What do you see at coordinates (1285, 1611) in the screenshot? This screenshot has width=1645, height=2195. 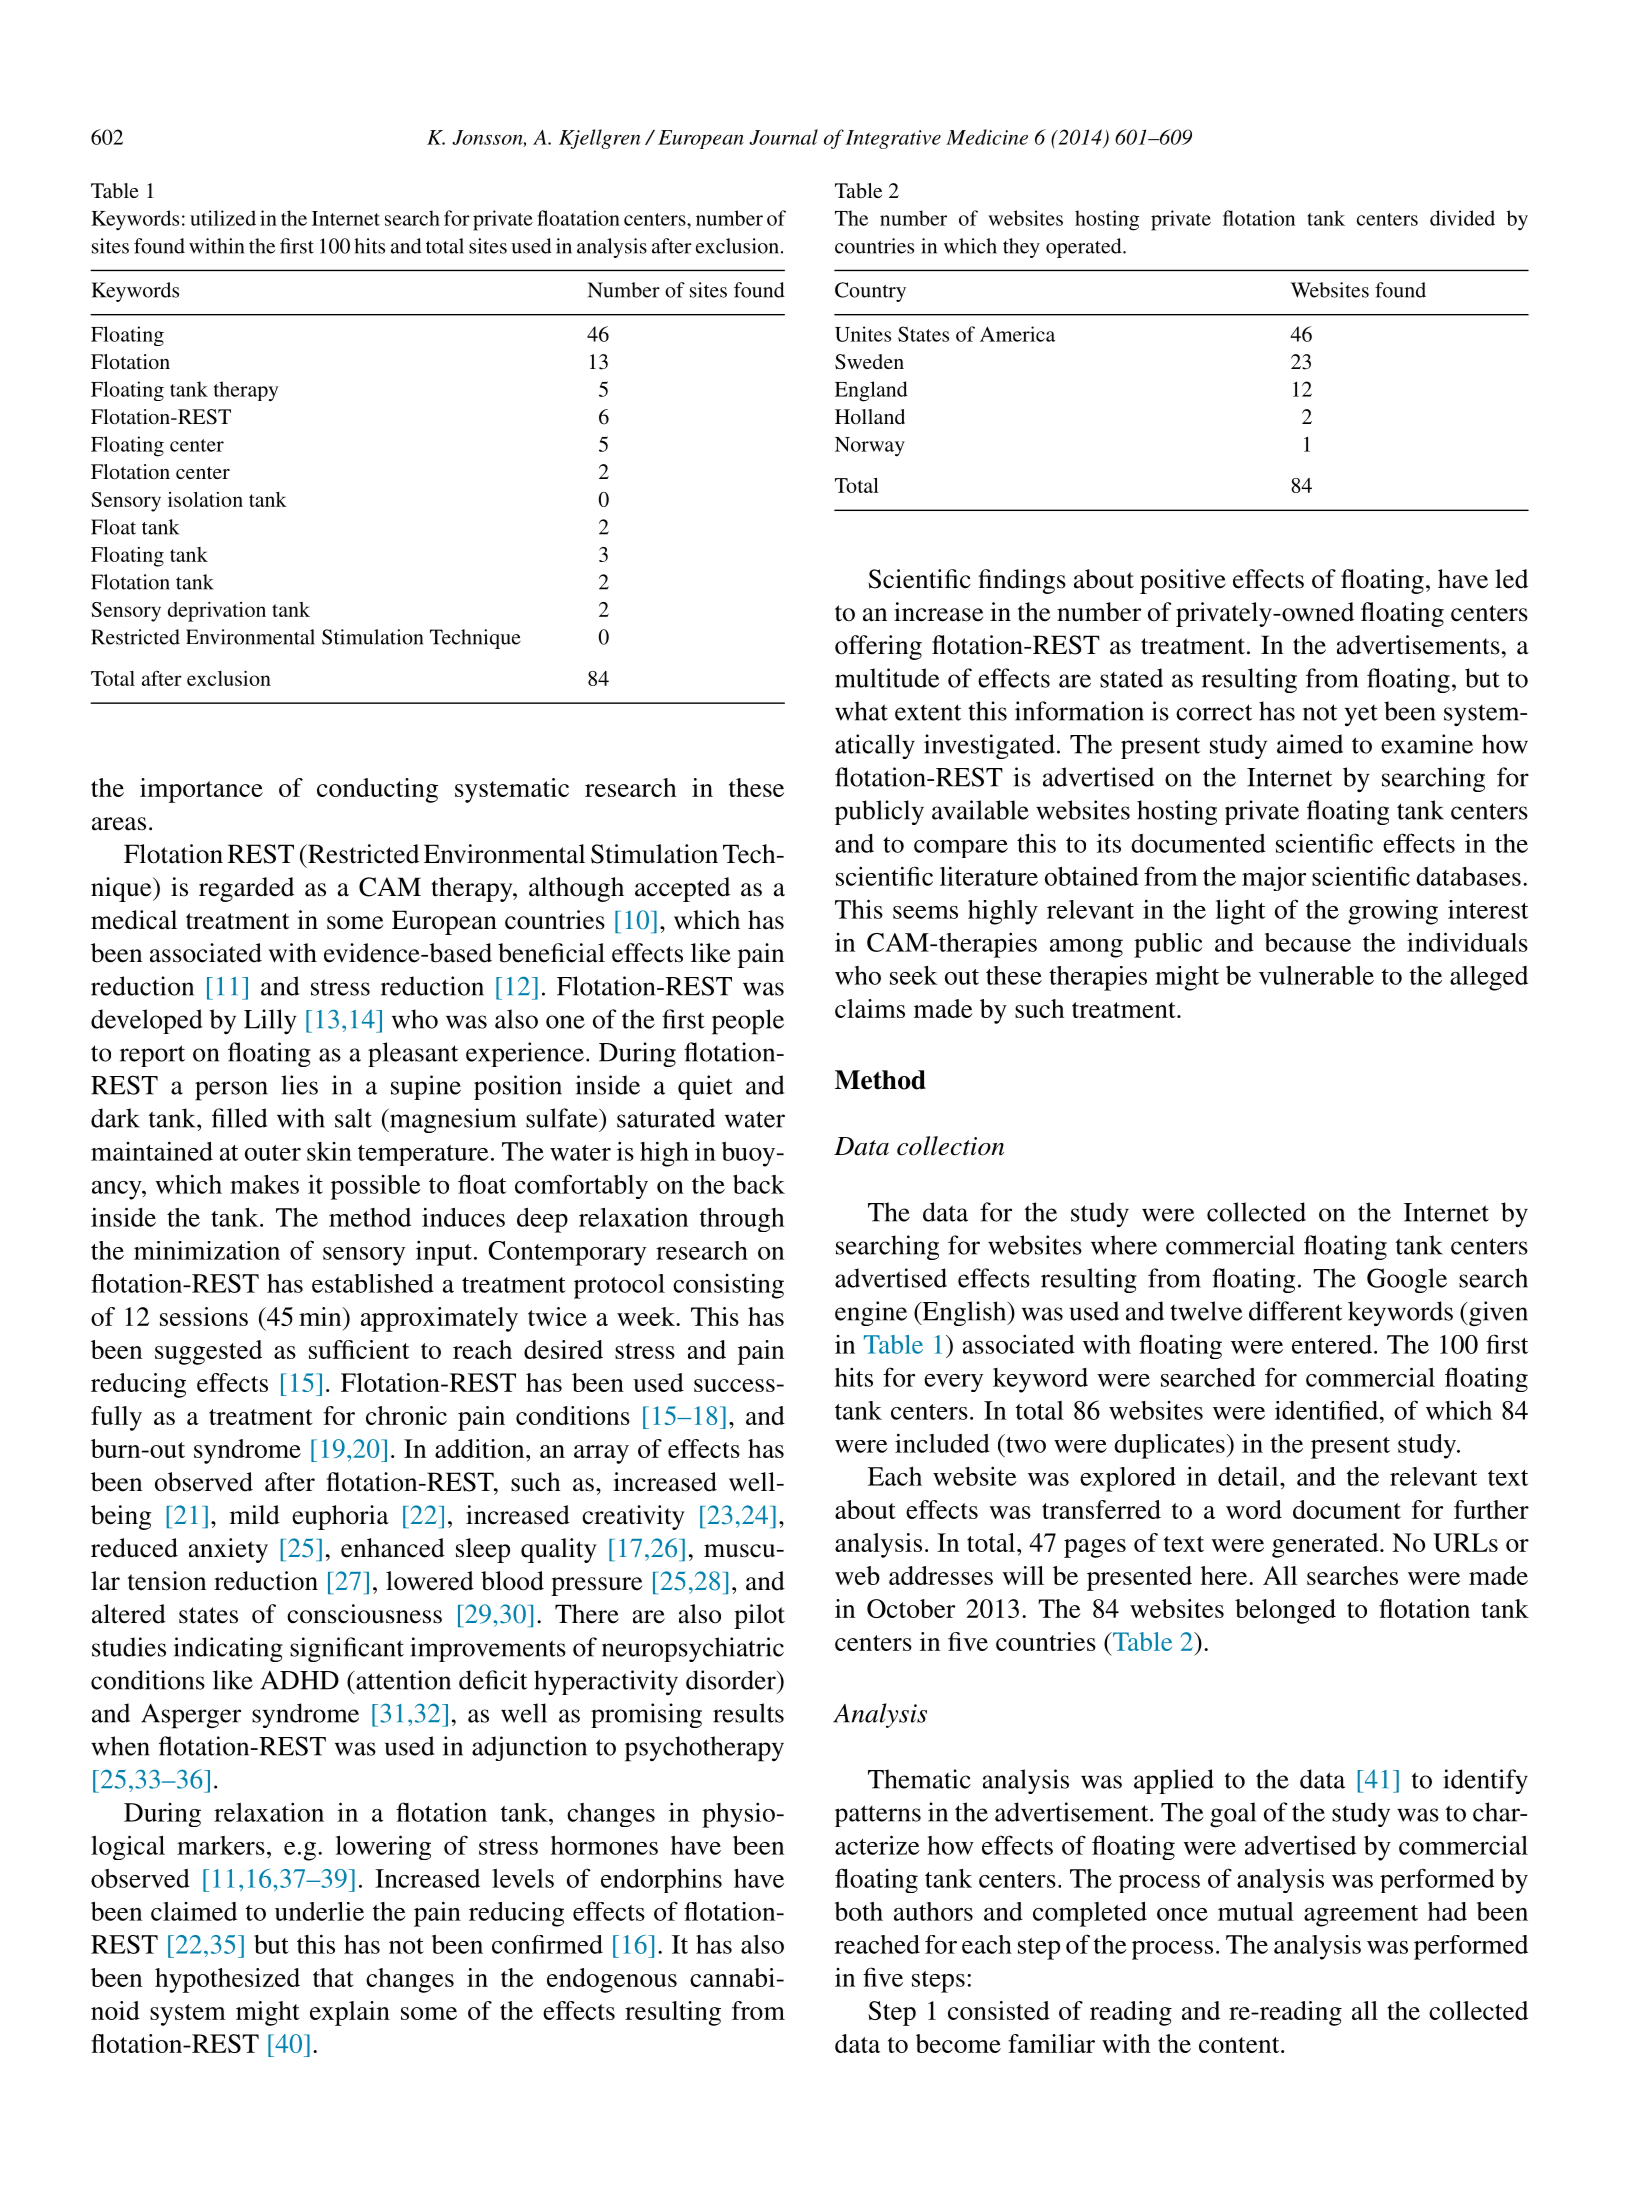 I see `belonged` at bounding box center [1285, 1611].
